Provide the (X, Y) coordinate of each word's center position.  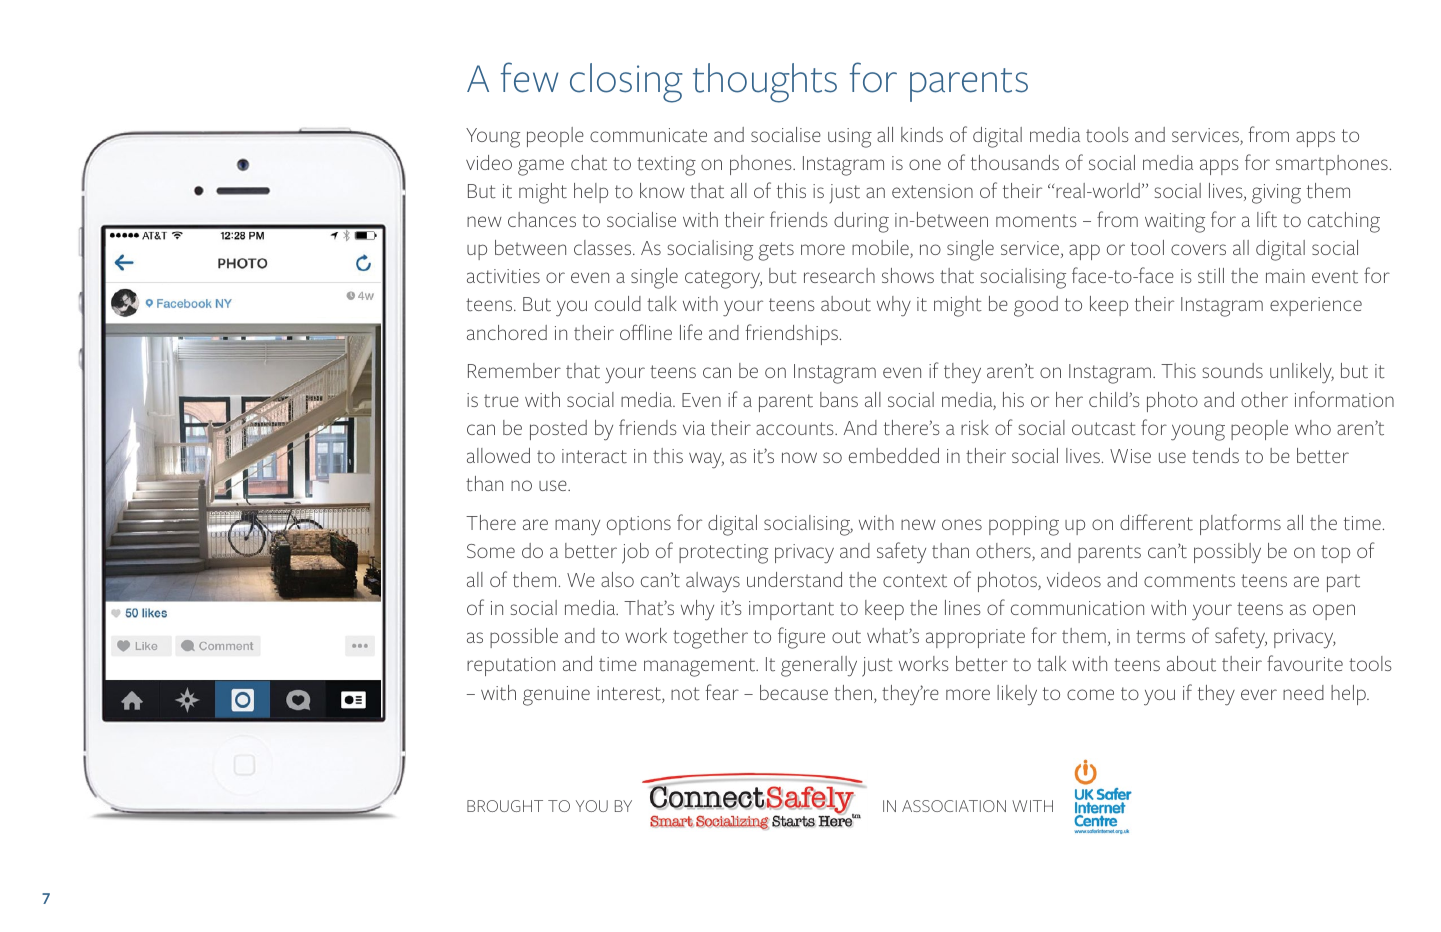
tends (1215, 456)
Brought (505, 806)
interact (594, 456)
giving (1276, 194)
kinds (922, 134)
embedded (894, 455)
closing (626, 83)
